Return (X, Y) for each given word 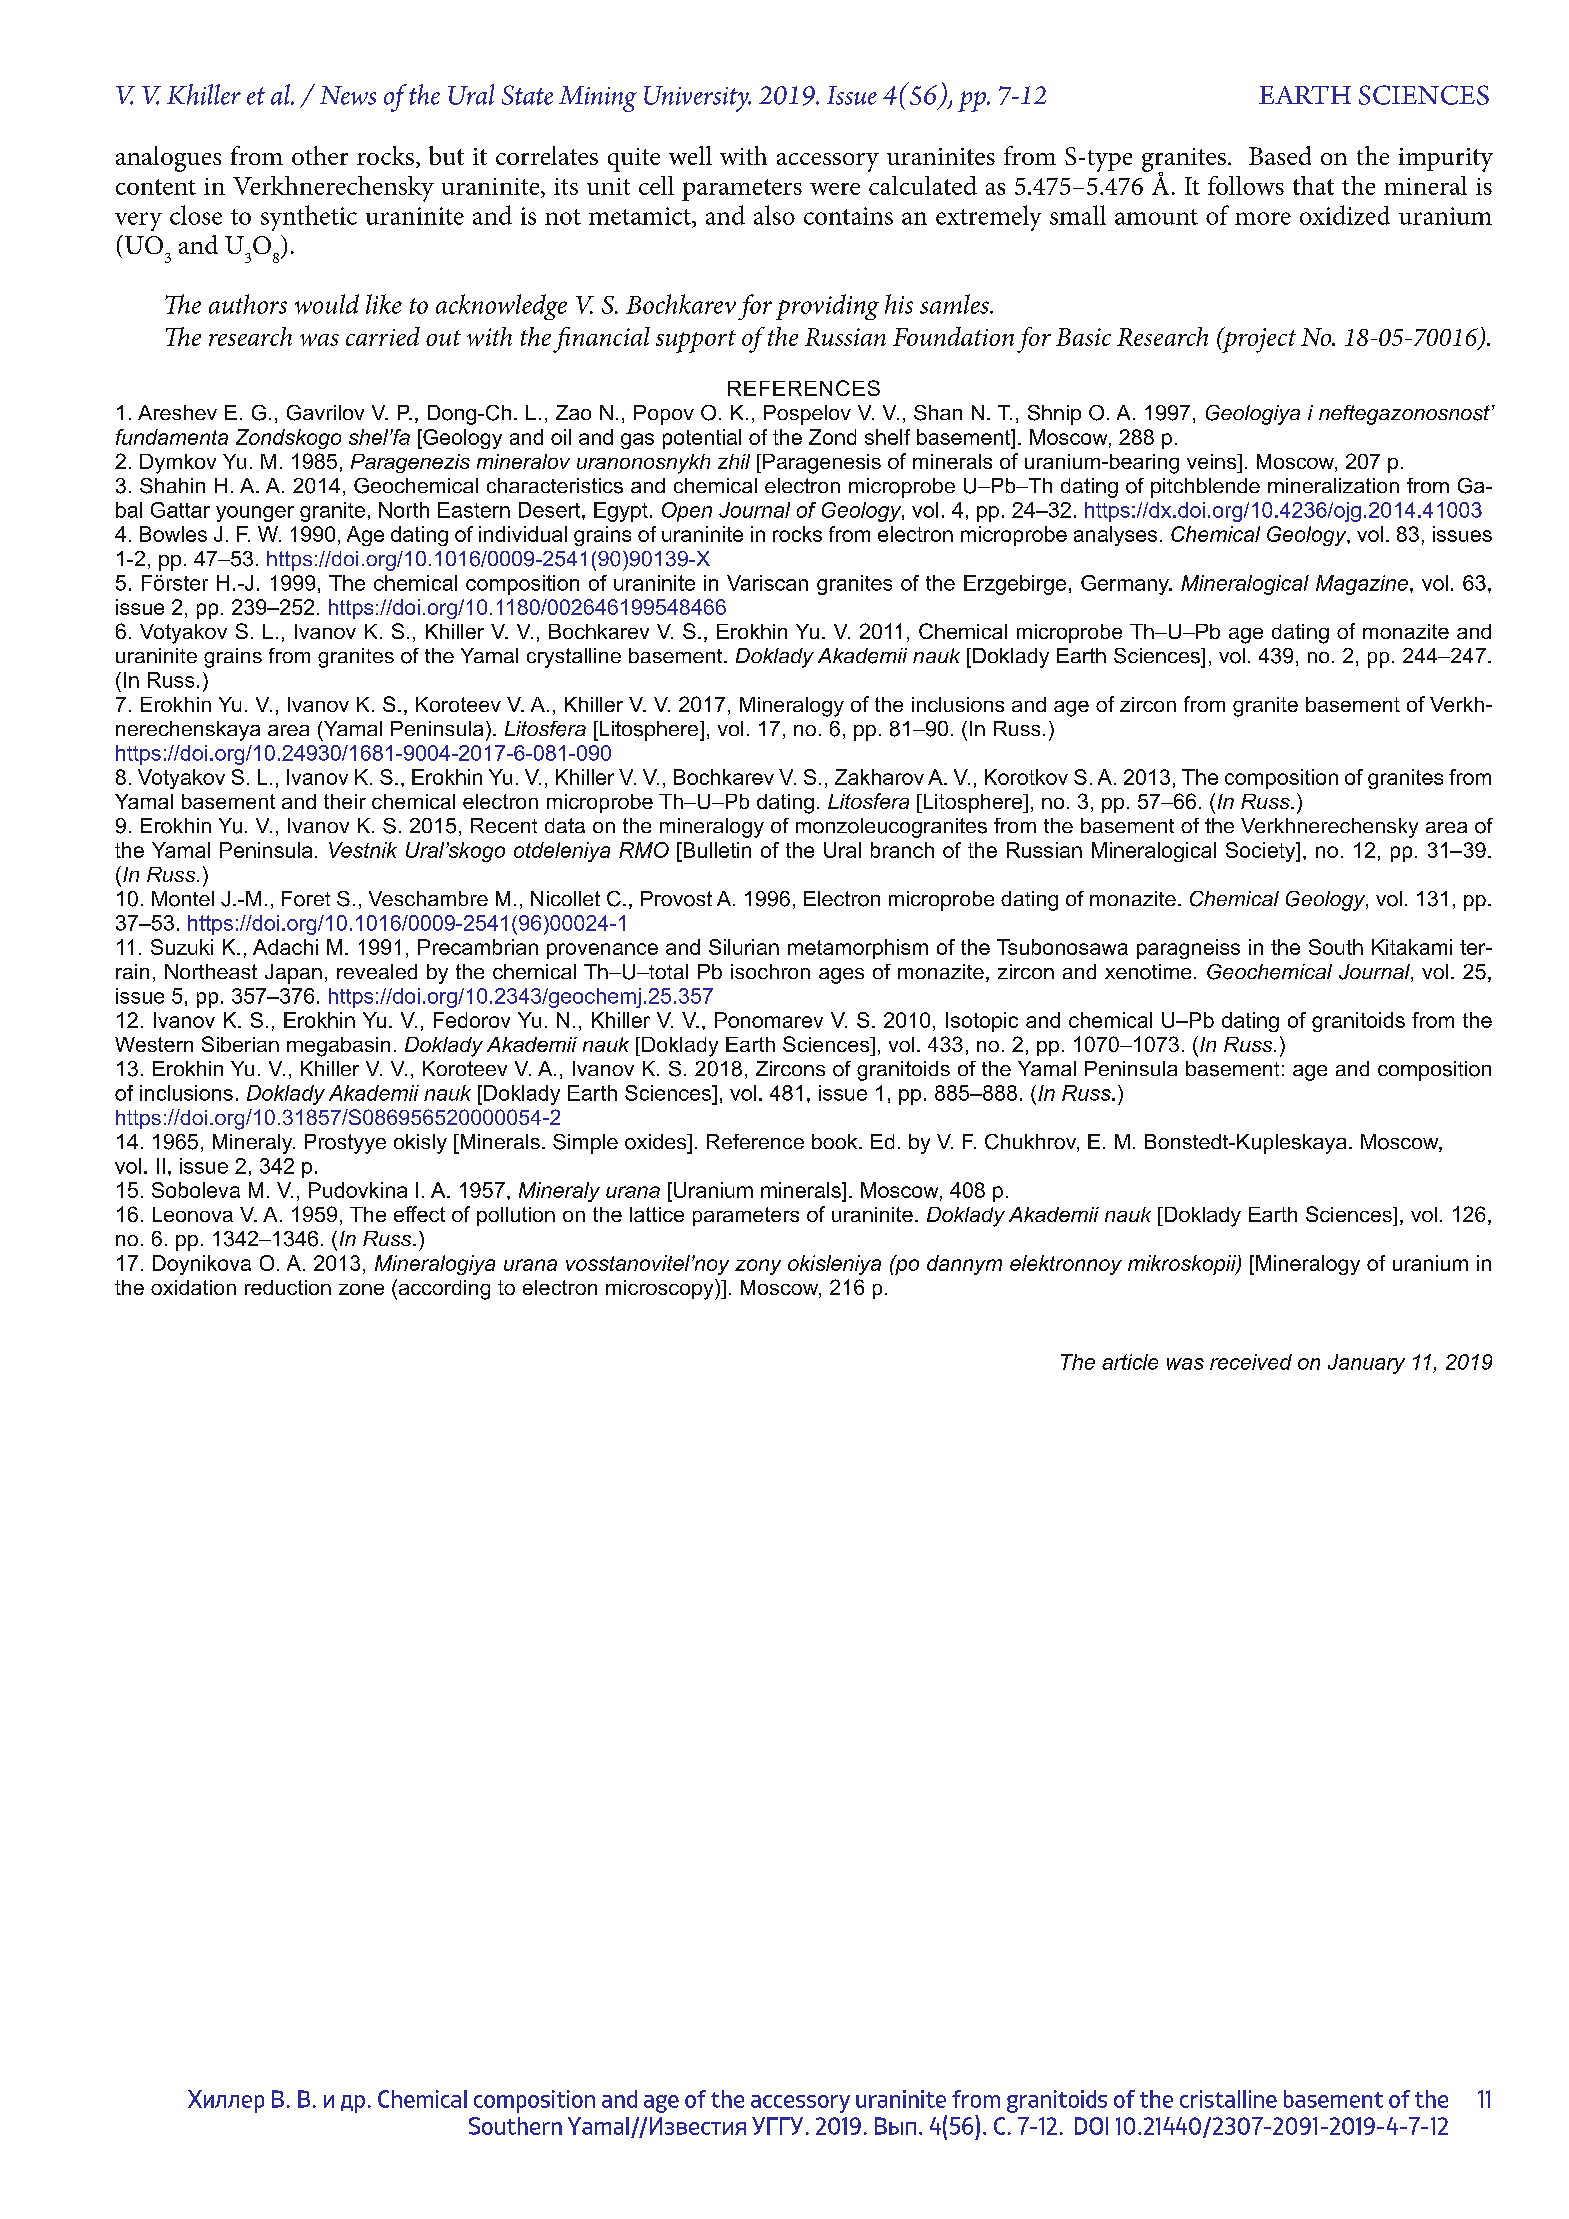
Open (687, 512)
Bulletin (716, 850)
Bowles (173, 534)
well (690, 155)
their (345, 801)
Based (1280, 155)
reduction (288, 1287)
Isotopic (982, 1022)
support (696, 341)
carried (383, 336)
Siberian (240, 1044)
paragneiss (1188, 949)
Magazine (1363, 585)
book (836, 1141)
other (320, 155)
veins (1213, 461)
